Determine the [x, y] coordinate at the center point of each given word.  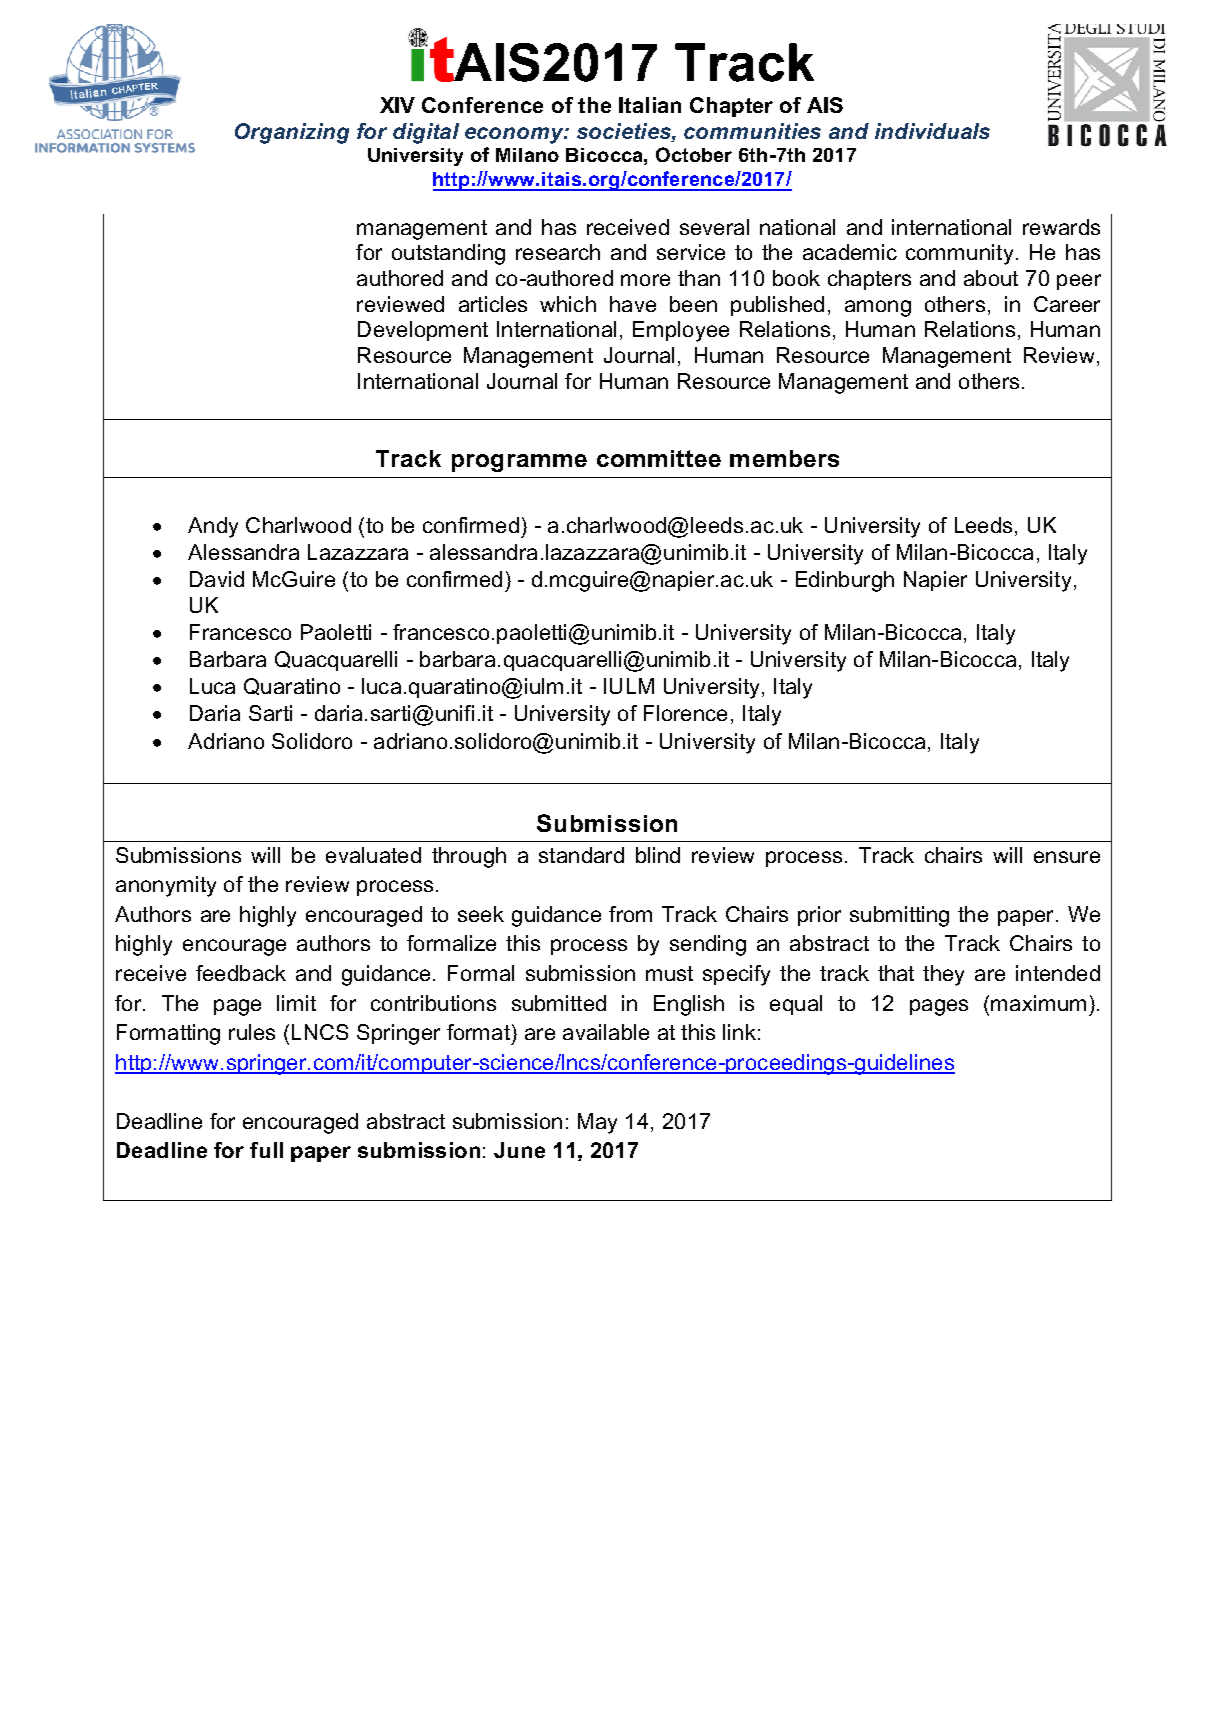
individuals [932, 131]
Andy [213, 527]
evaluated [373, 855]
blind [658, 855]
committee [659, 458]
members [784, 458]
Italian [650, 105]
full [266, 1150]
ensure [1067, 857]
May [597, 1123]
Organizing [292, 133]
